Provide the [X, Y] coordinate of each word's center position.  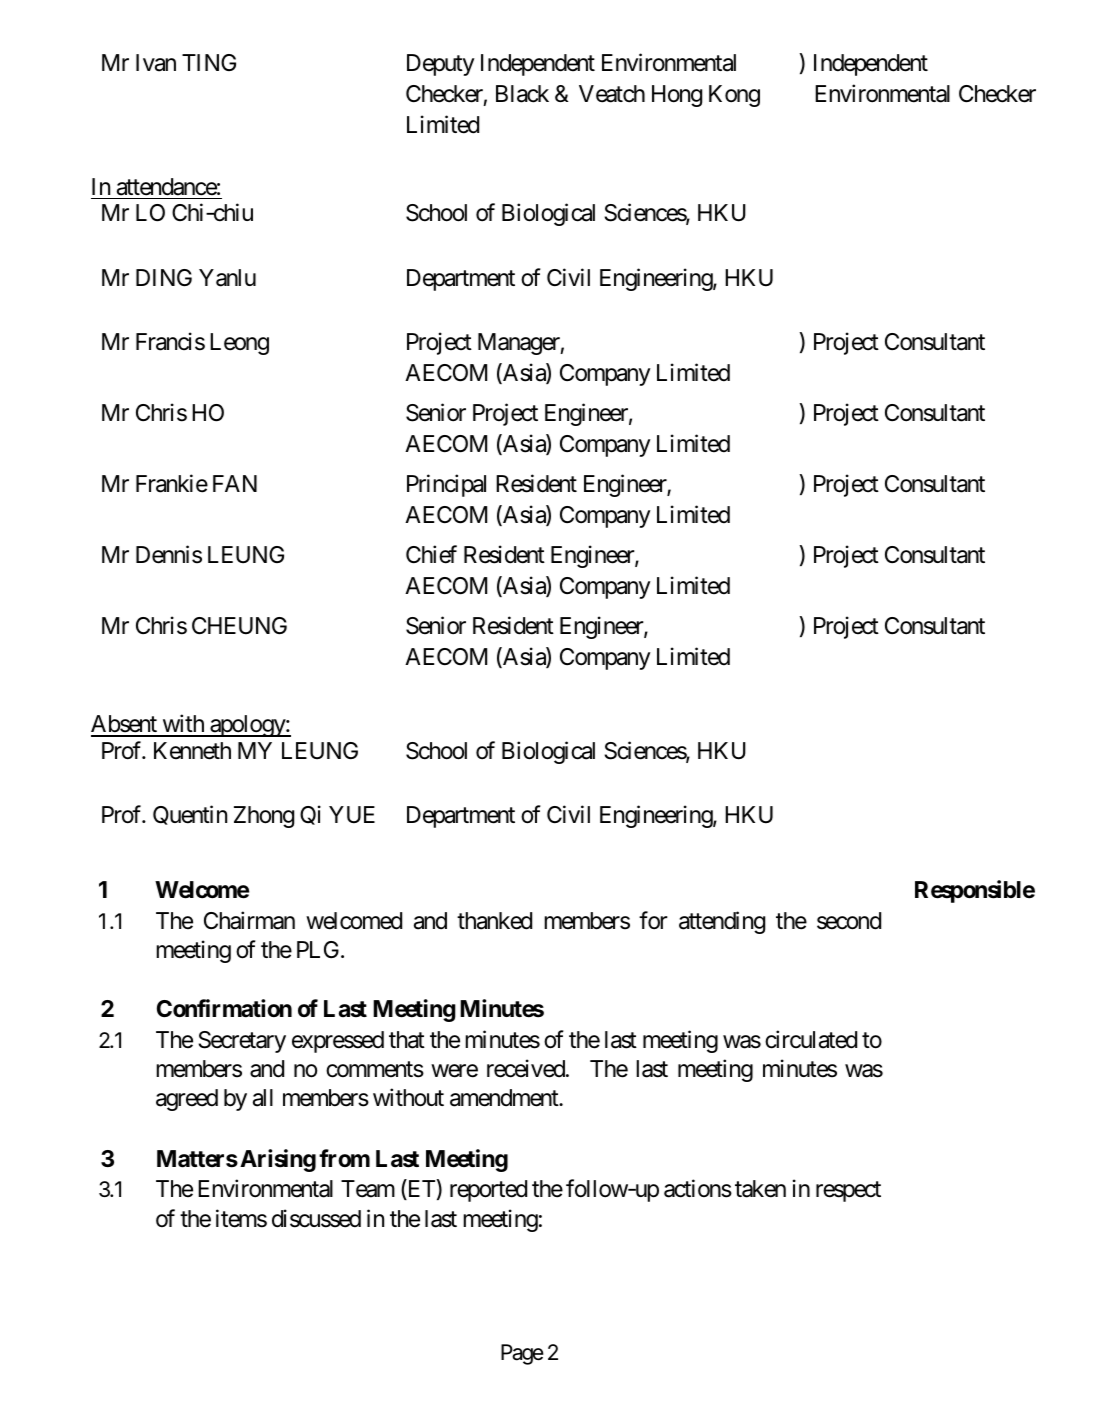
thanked [494, 921]
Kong [734, 96]
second [849, 921]
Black [522, 94]
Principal [446, 486]
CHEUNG [239, 626]
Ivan [156, 63]
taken [760, 1189]
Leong [239, 344]
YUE [352, 815]
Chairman [249, 920]
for [653, 920]
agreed [187, 1100]
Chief [431, 554]
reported [488, 1191]
